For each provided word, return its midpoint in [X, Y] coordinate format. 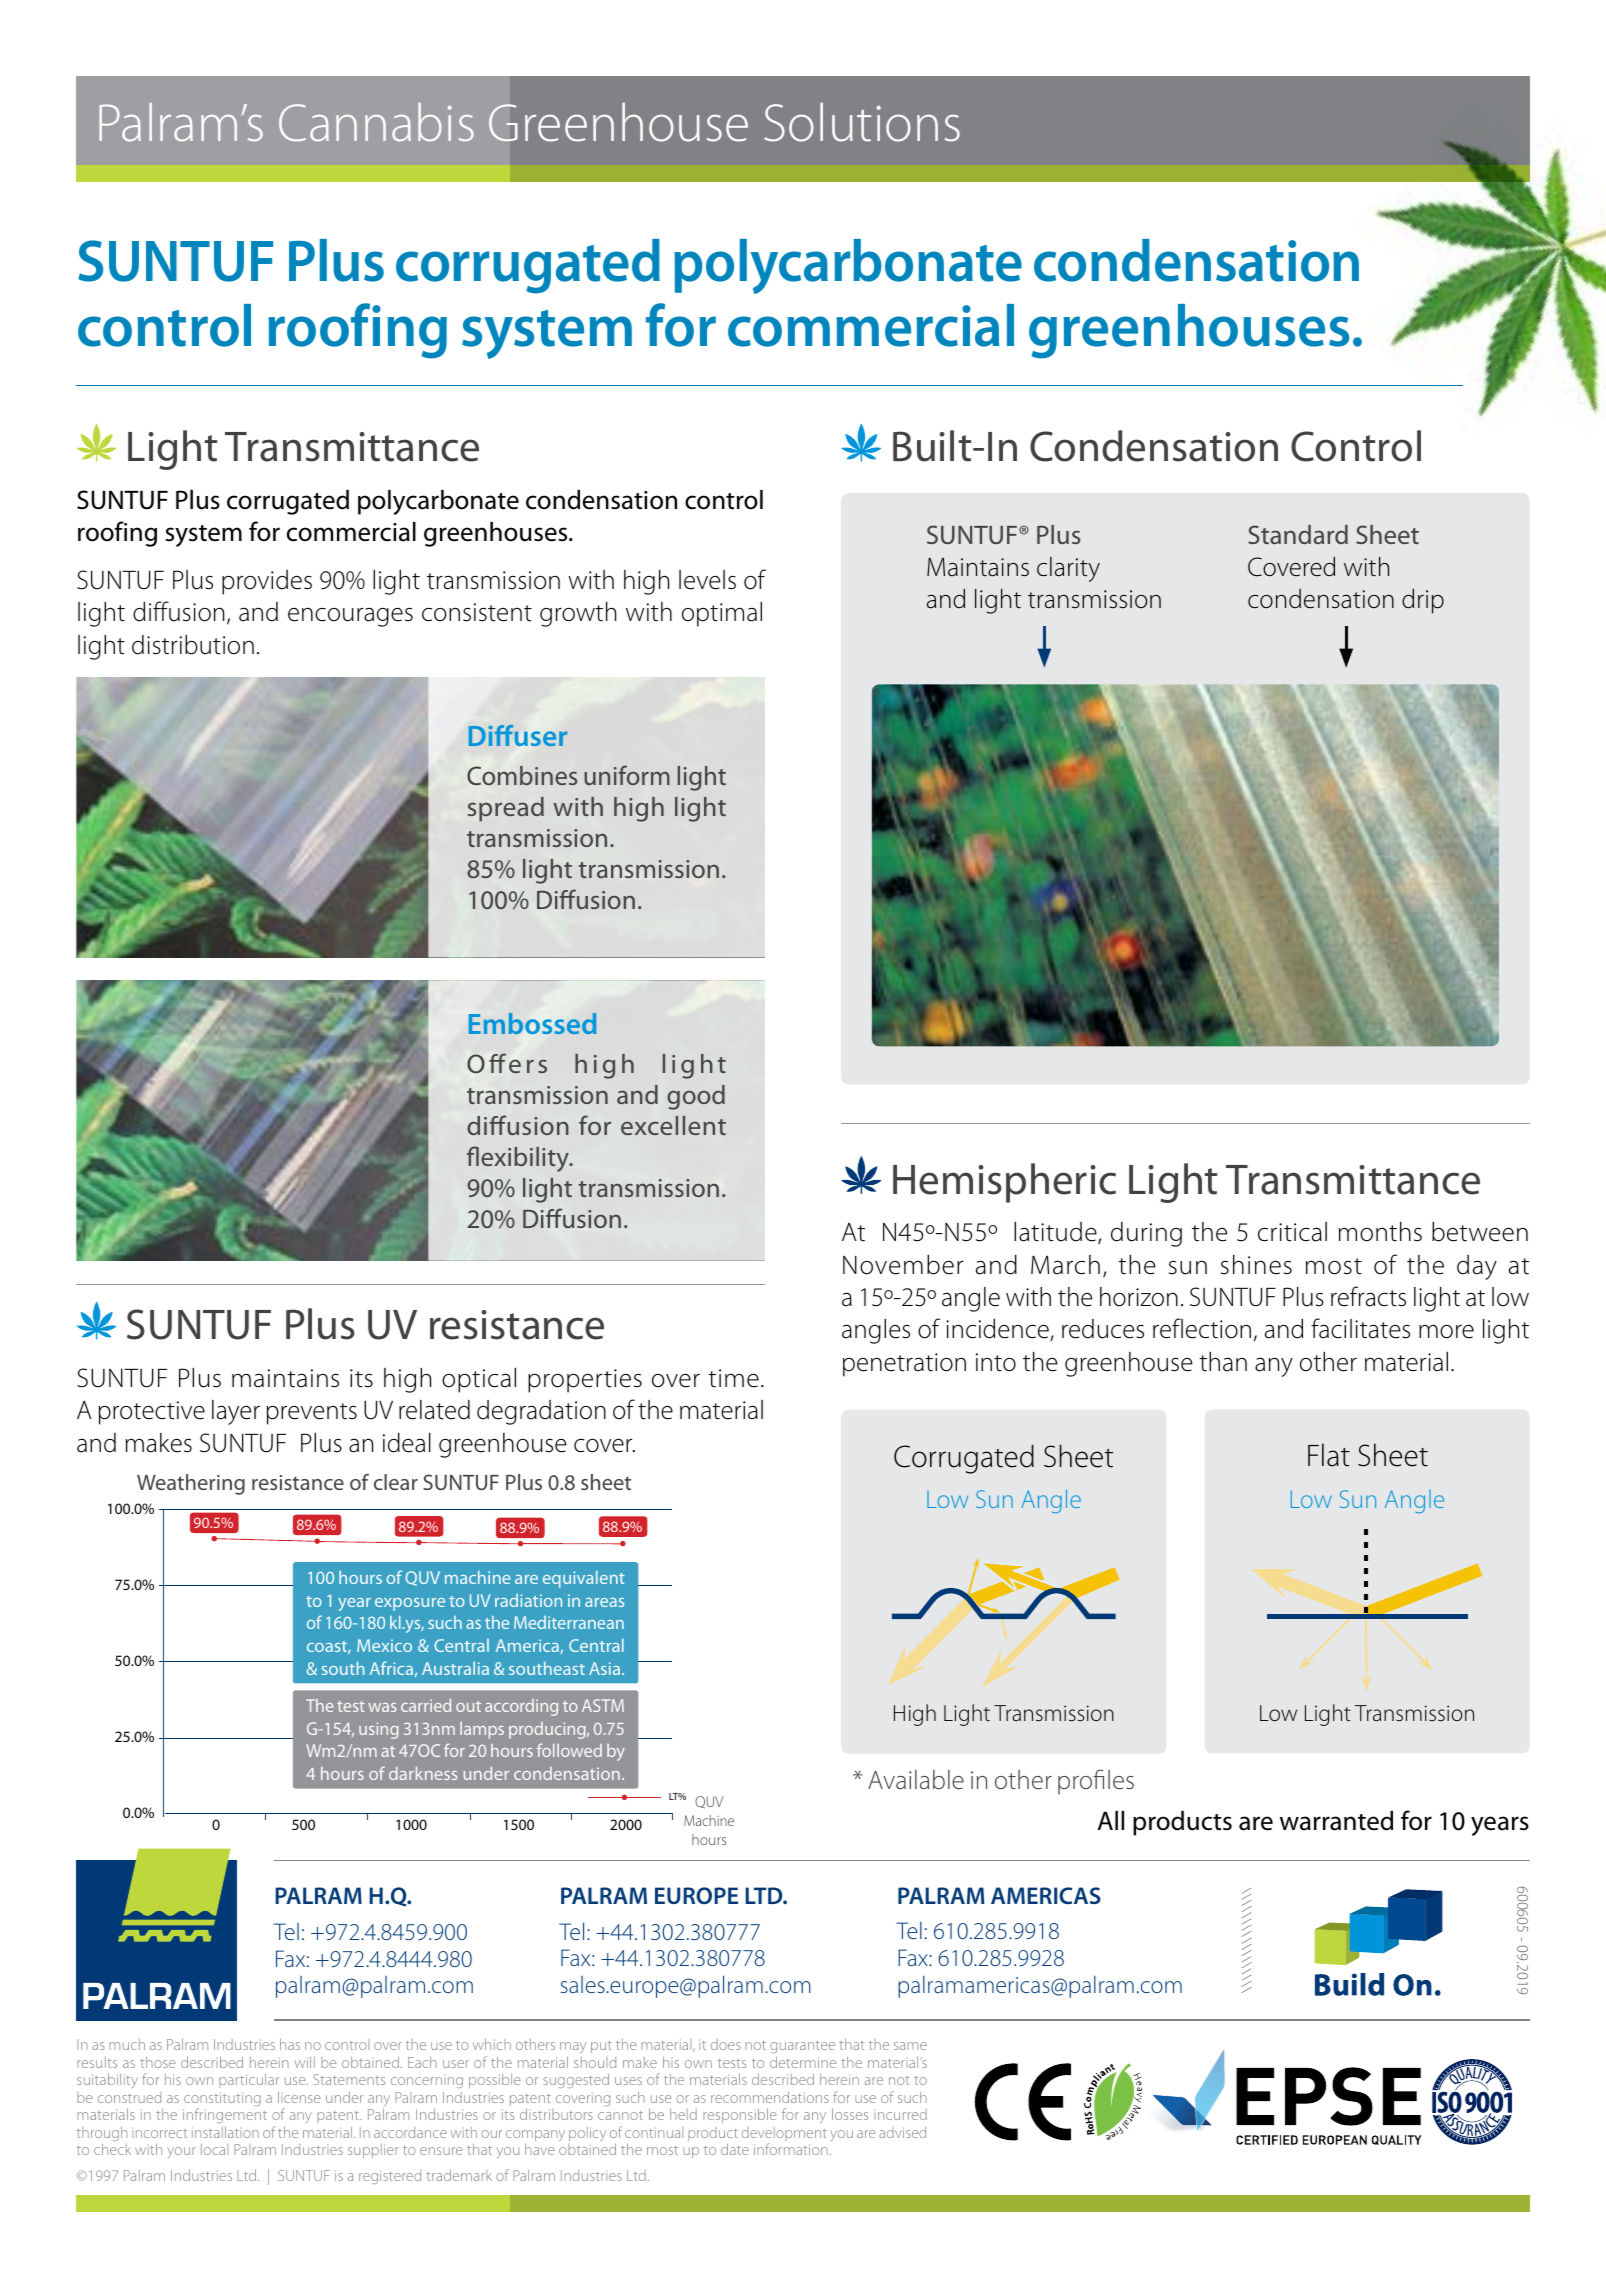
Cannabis [376, 122]
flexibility [519, 1159]
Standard [1298, 534]
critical [1292, 1232]
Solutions [862, 122]
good [696, 1097]
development [784, 2135]
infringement [225, 2115]
